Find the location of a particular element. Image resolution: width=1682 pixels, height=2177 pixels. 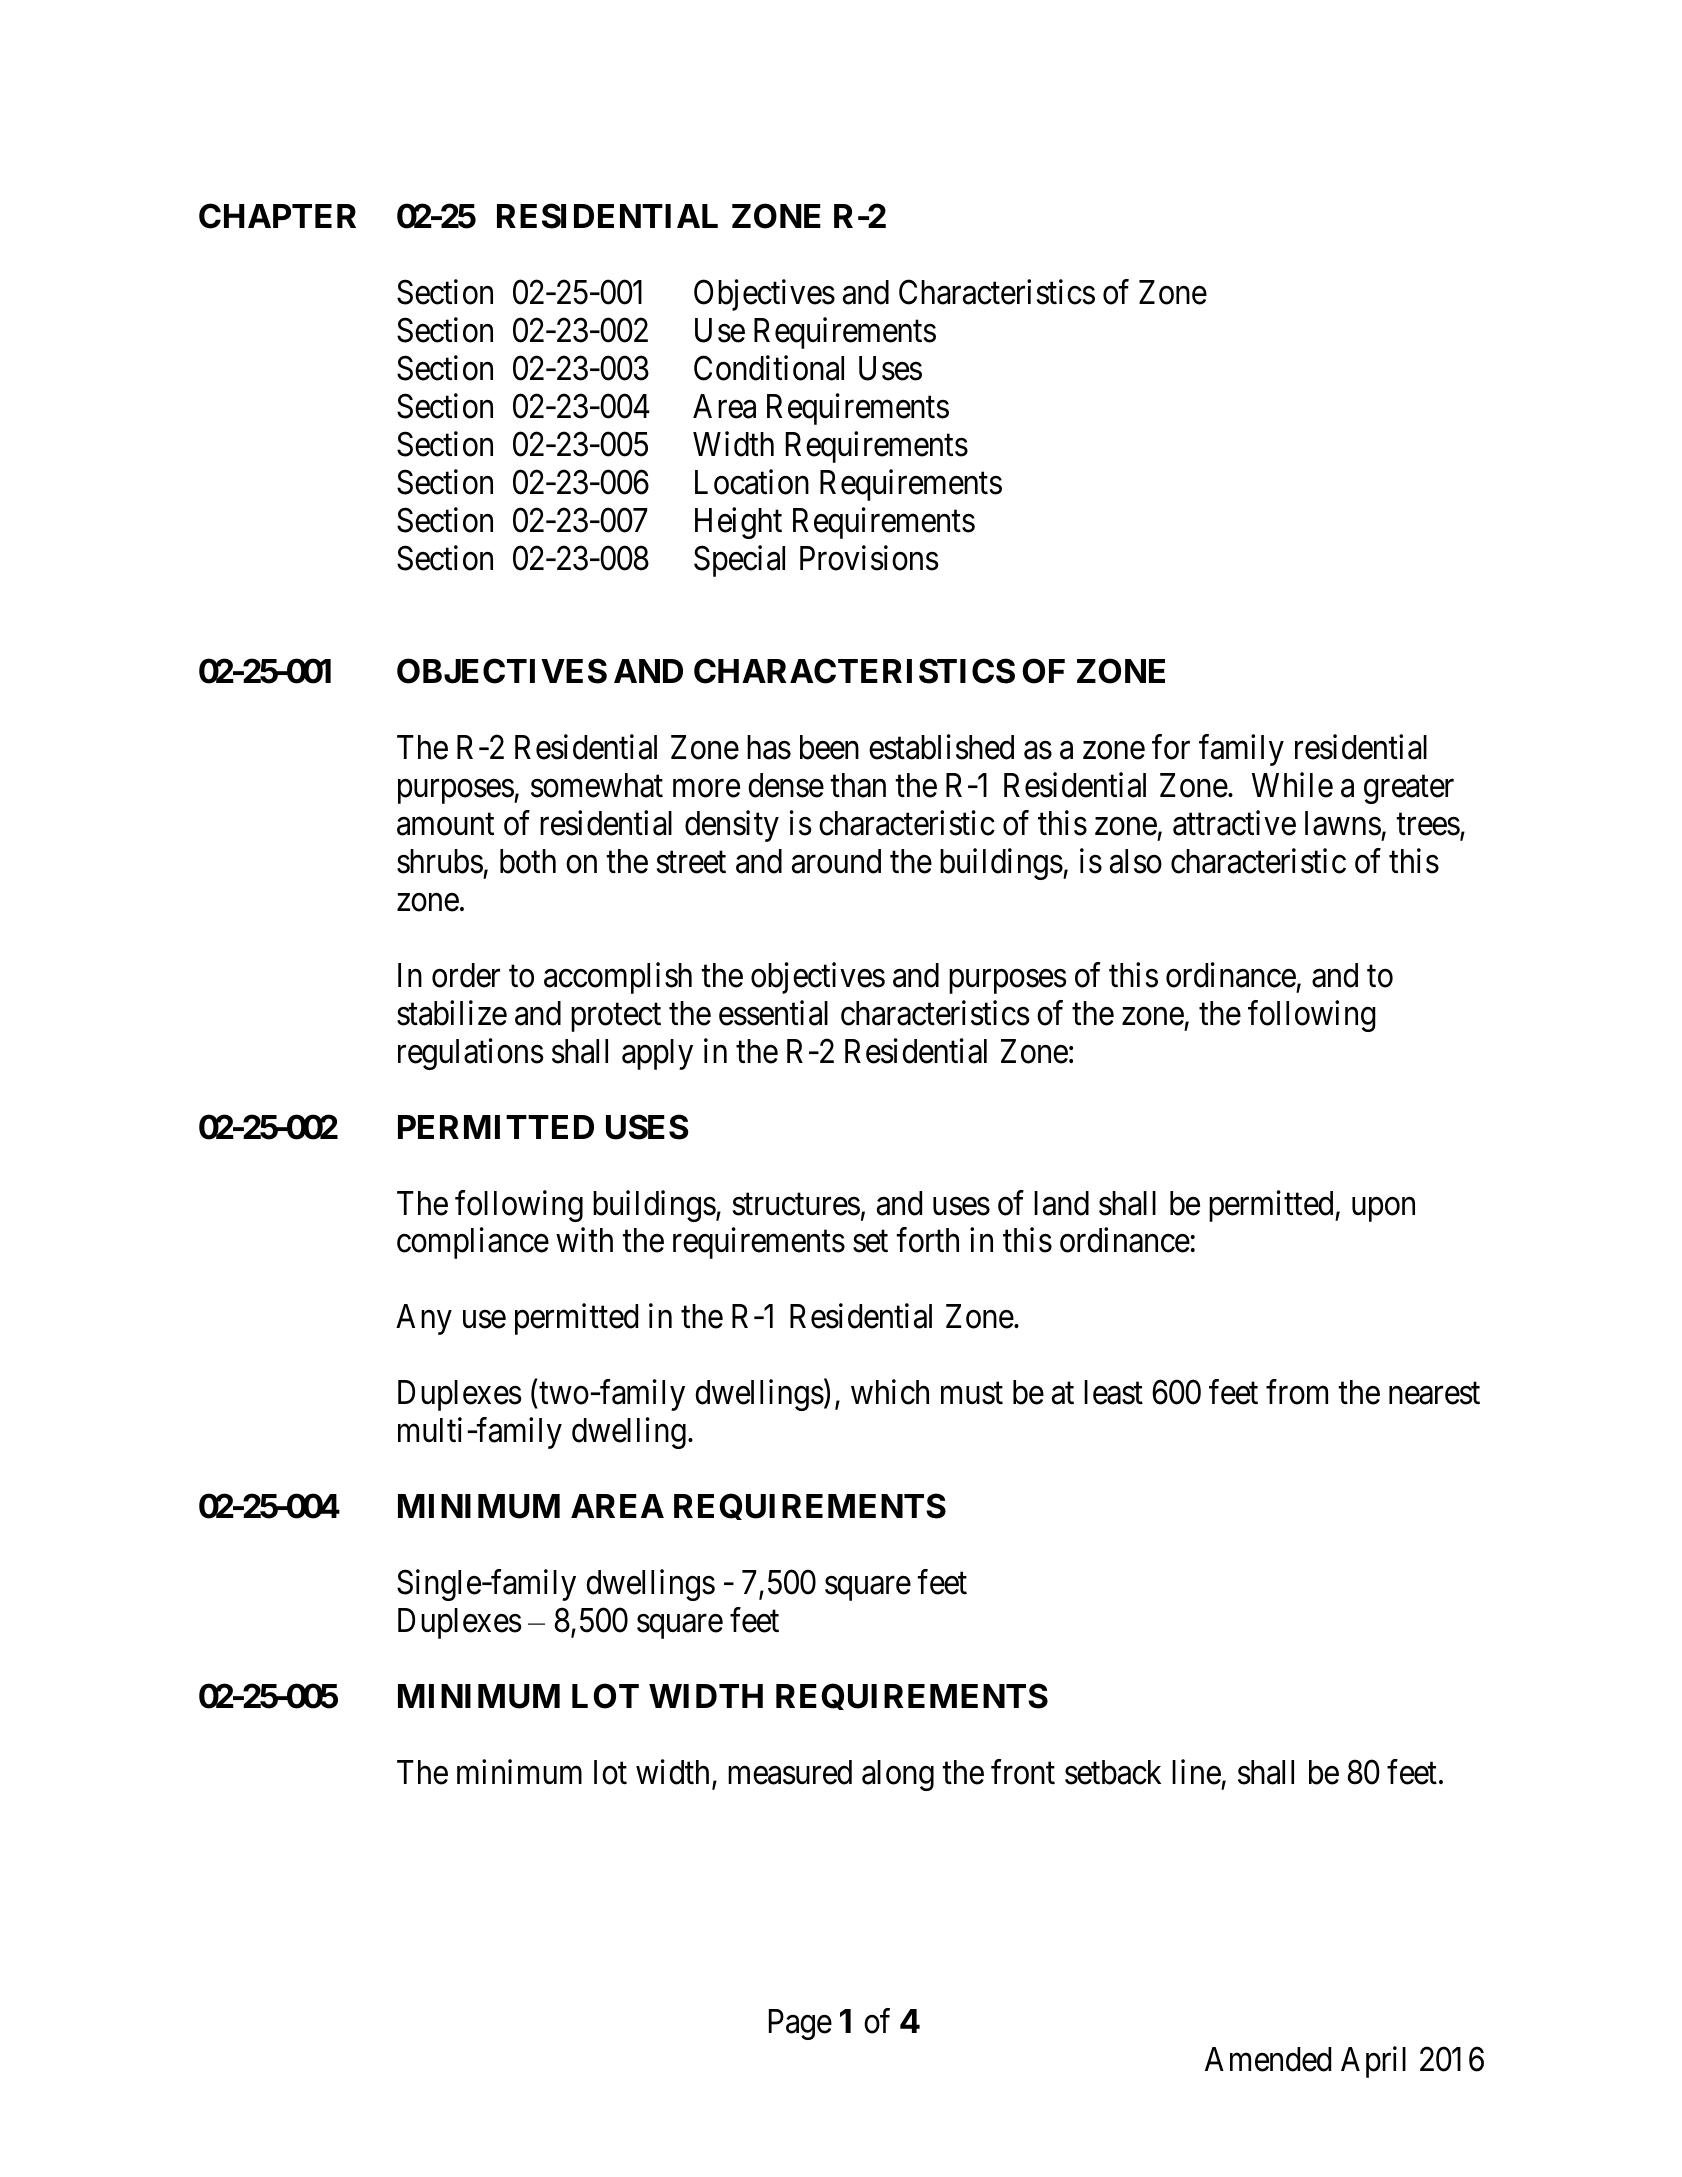

along is located at coordinates (898, 1775).
